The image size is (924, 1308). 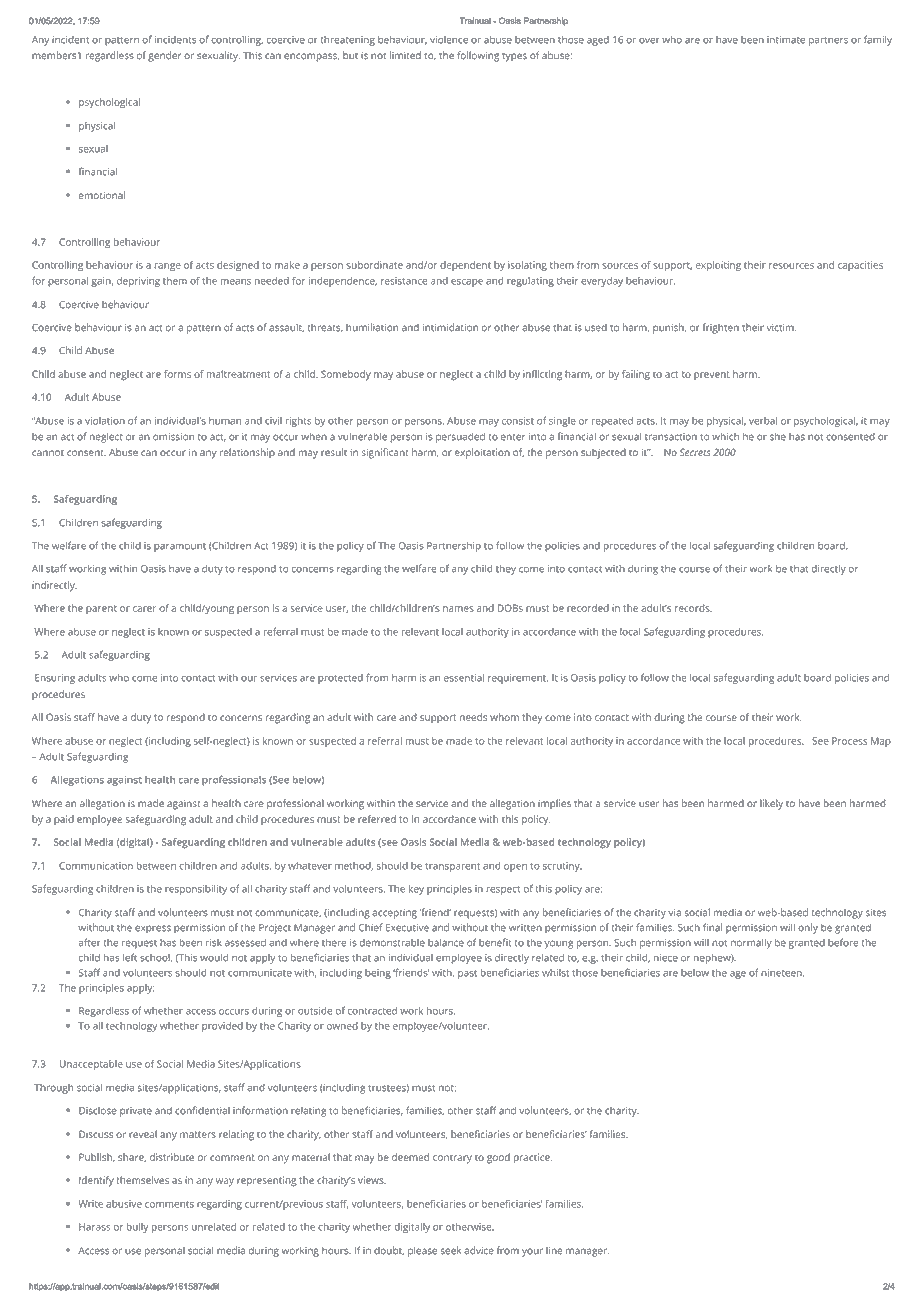 What do you see at coordinates (164, 56) in the screenshot?
I see `gender` at bounding box center [164, 56].
